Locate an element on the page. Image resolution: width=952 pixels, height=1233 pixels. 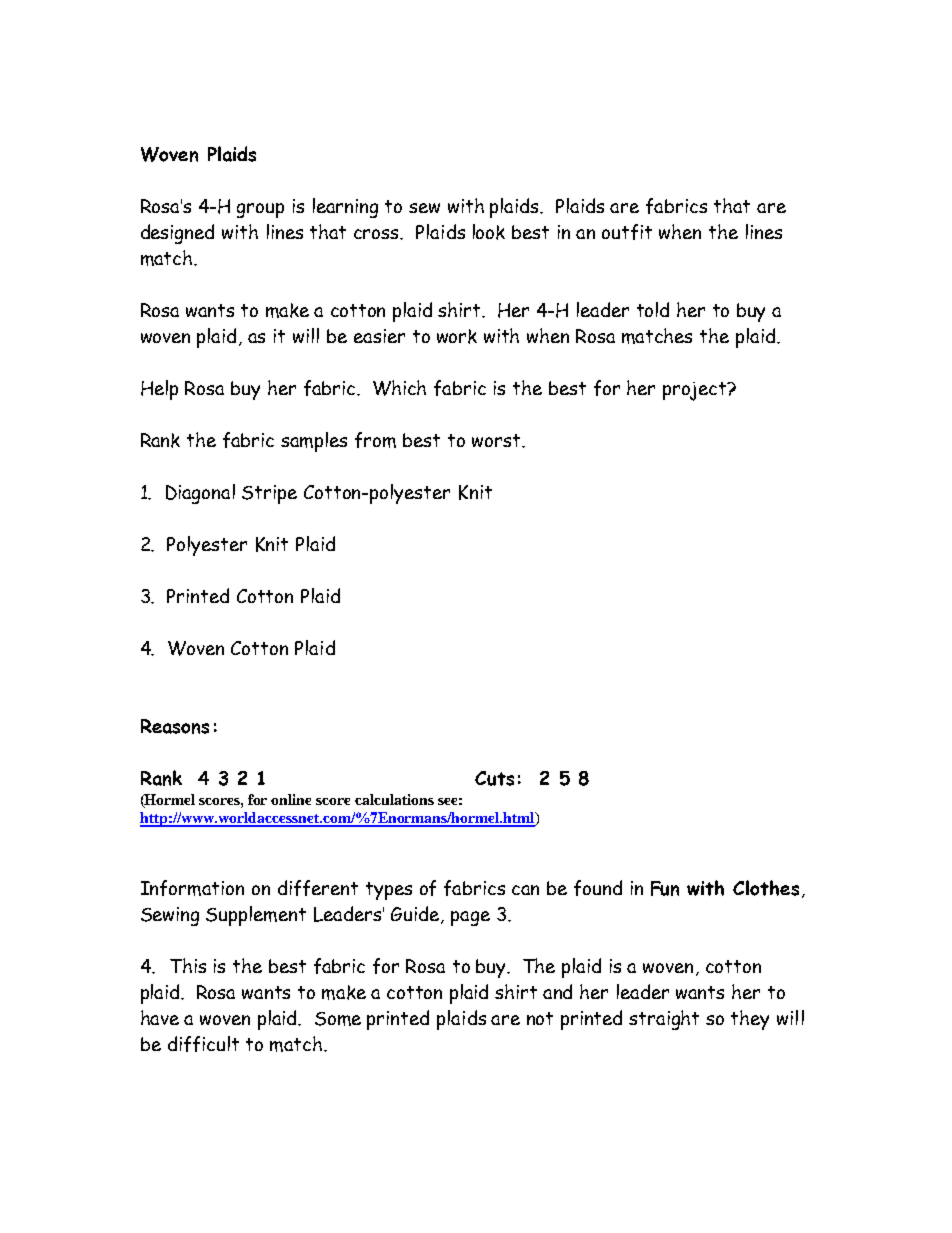
outfit is located at coordinates (627, 232).
